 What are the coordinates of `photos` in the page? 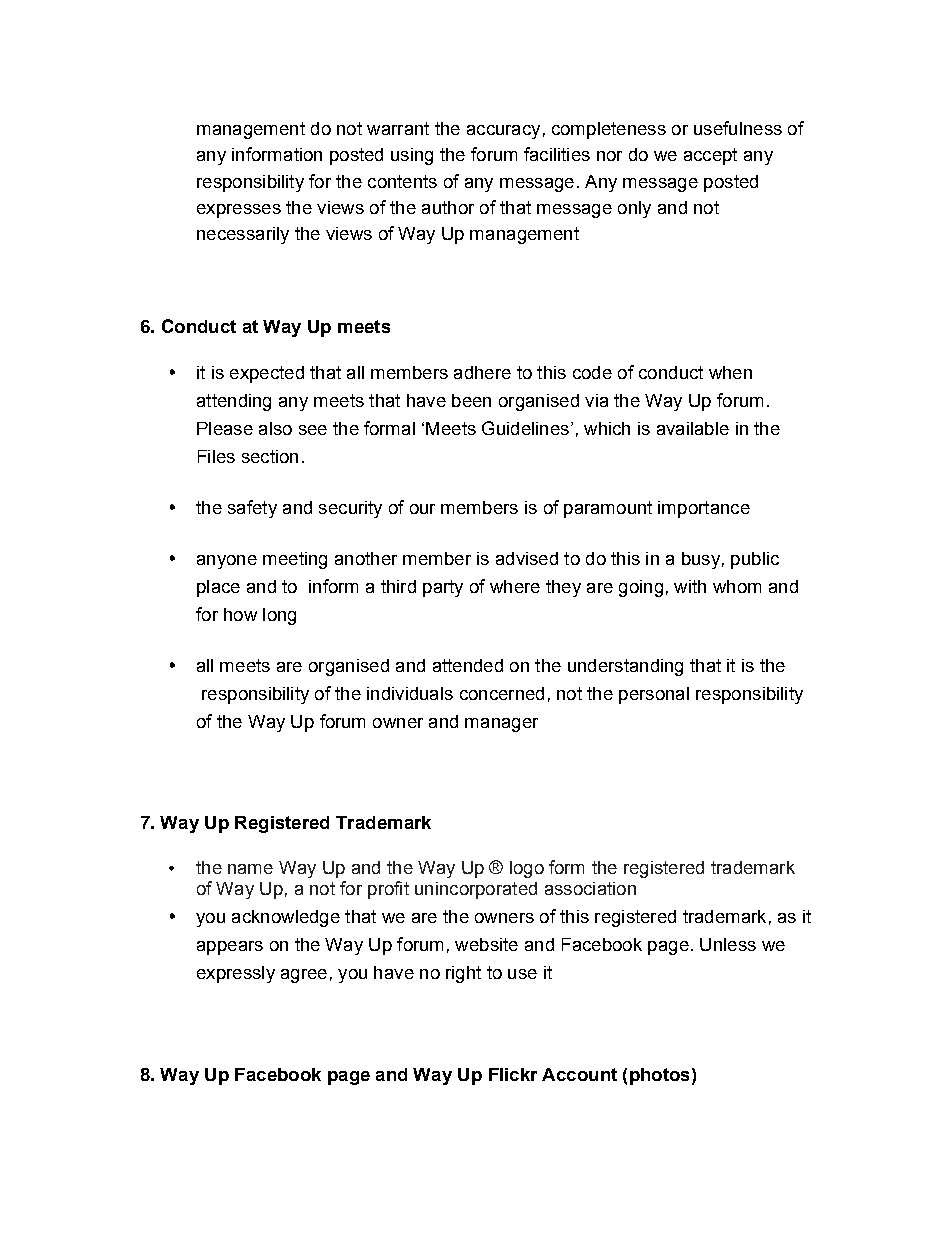 It's located at (659, 1076).
